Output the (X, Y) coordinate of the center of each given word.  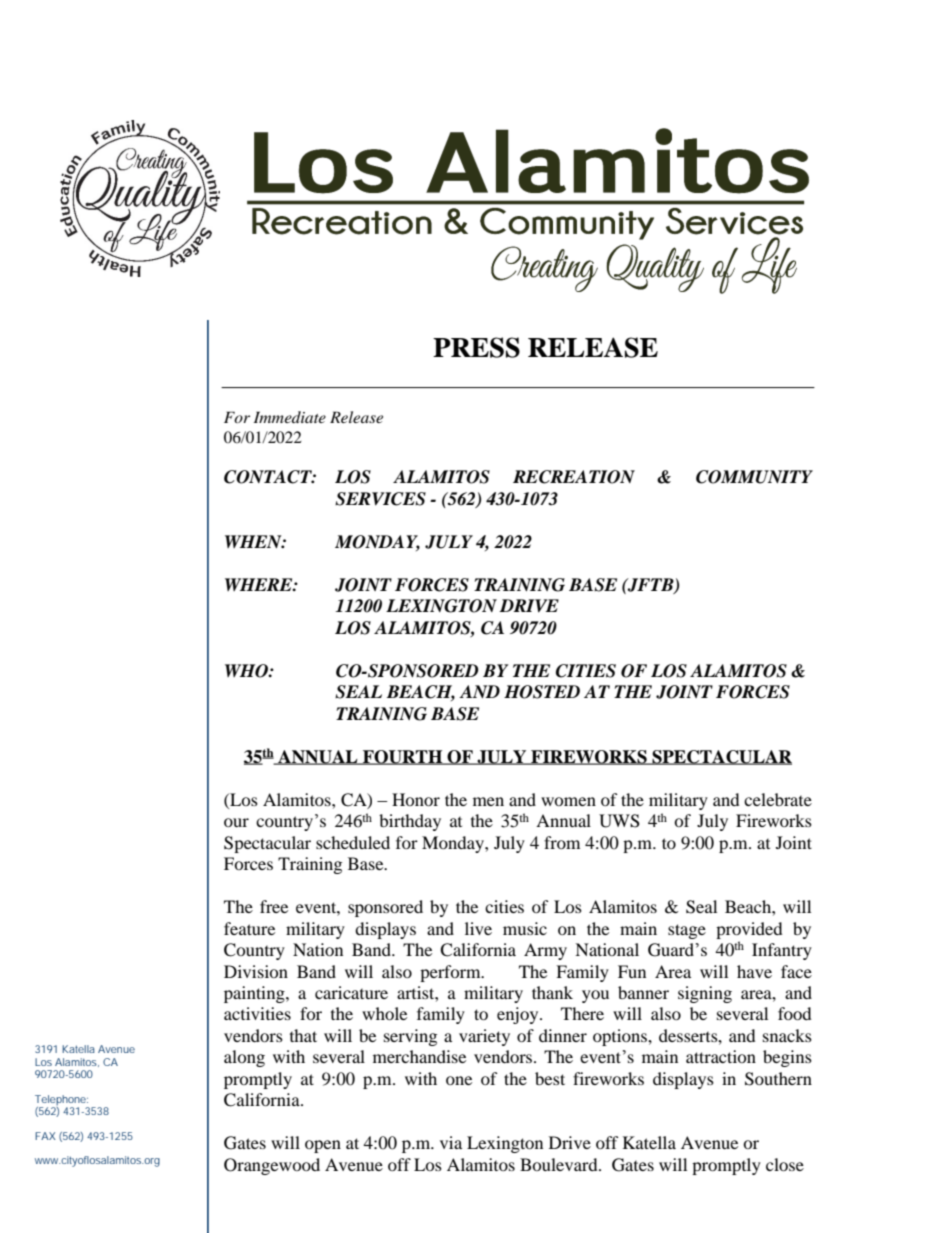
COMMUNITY (754, 477)
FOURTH (403, 757)
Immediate (290, 417)
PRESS (476, 347)
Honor (416, 799)
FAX (45, 1136)
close (785, 1164)
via (451, 1142)
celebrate (778, 799)
